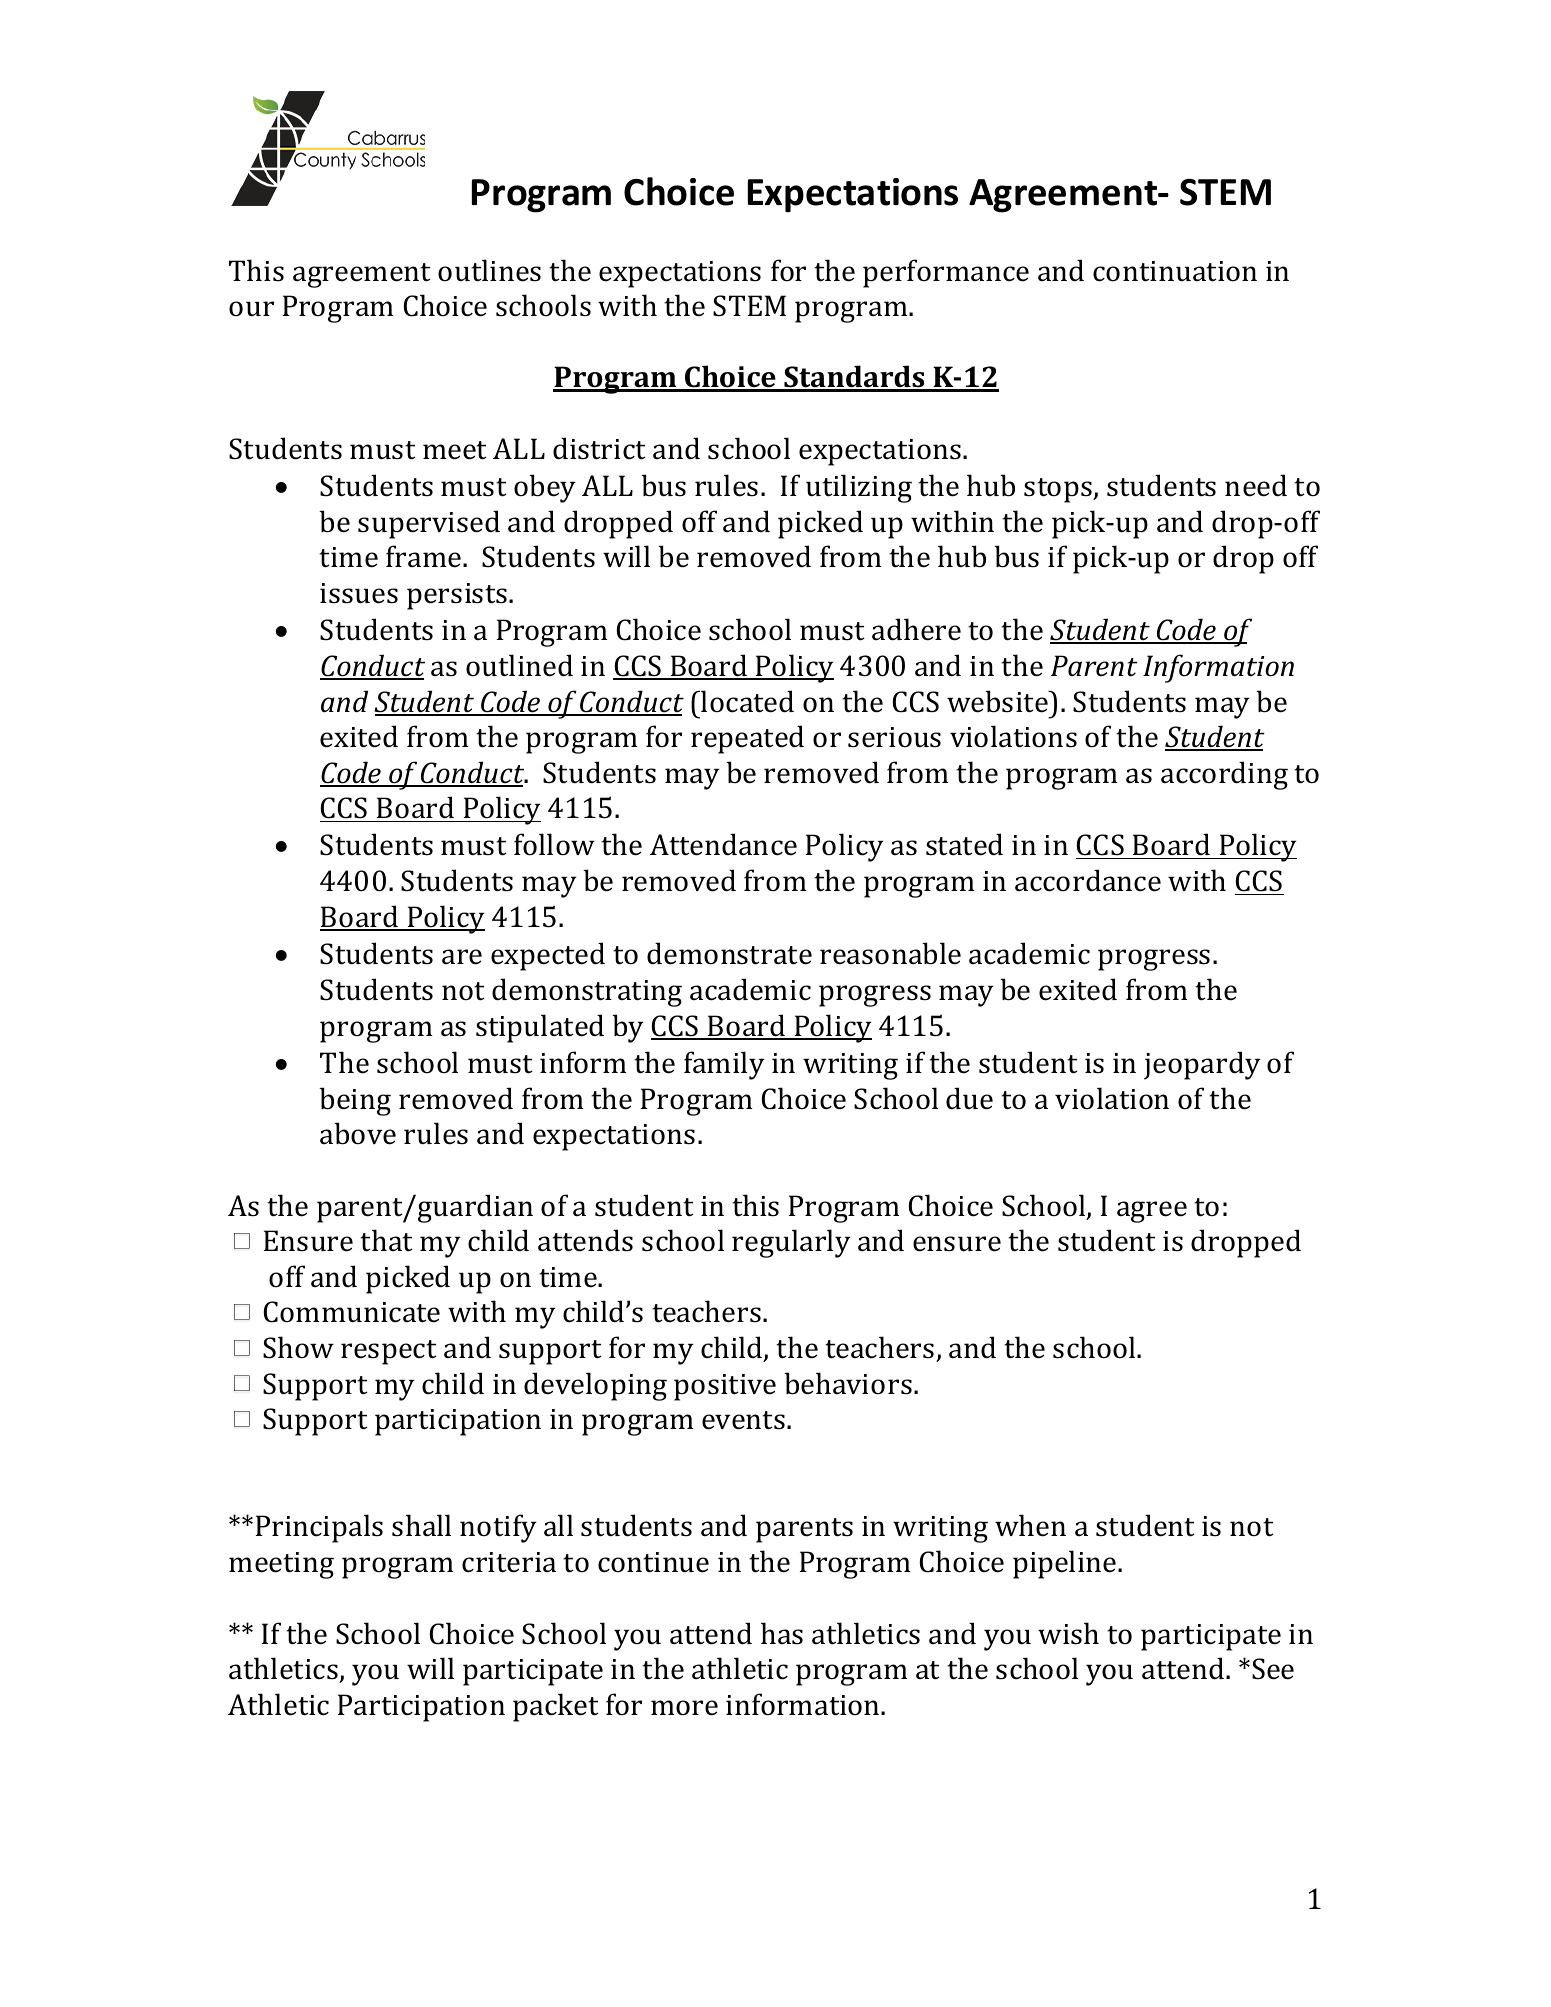 The width and height of the screenshot is (1551, 2007). Describe the element at coordinates (998, 701) in the screenshot. I see `website` at that location.
